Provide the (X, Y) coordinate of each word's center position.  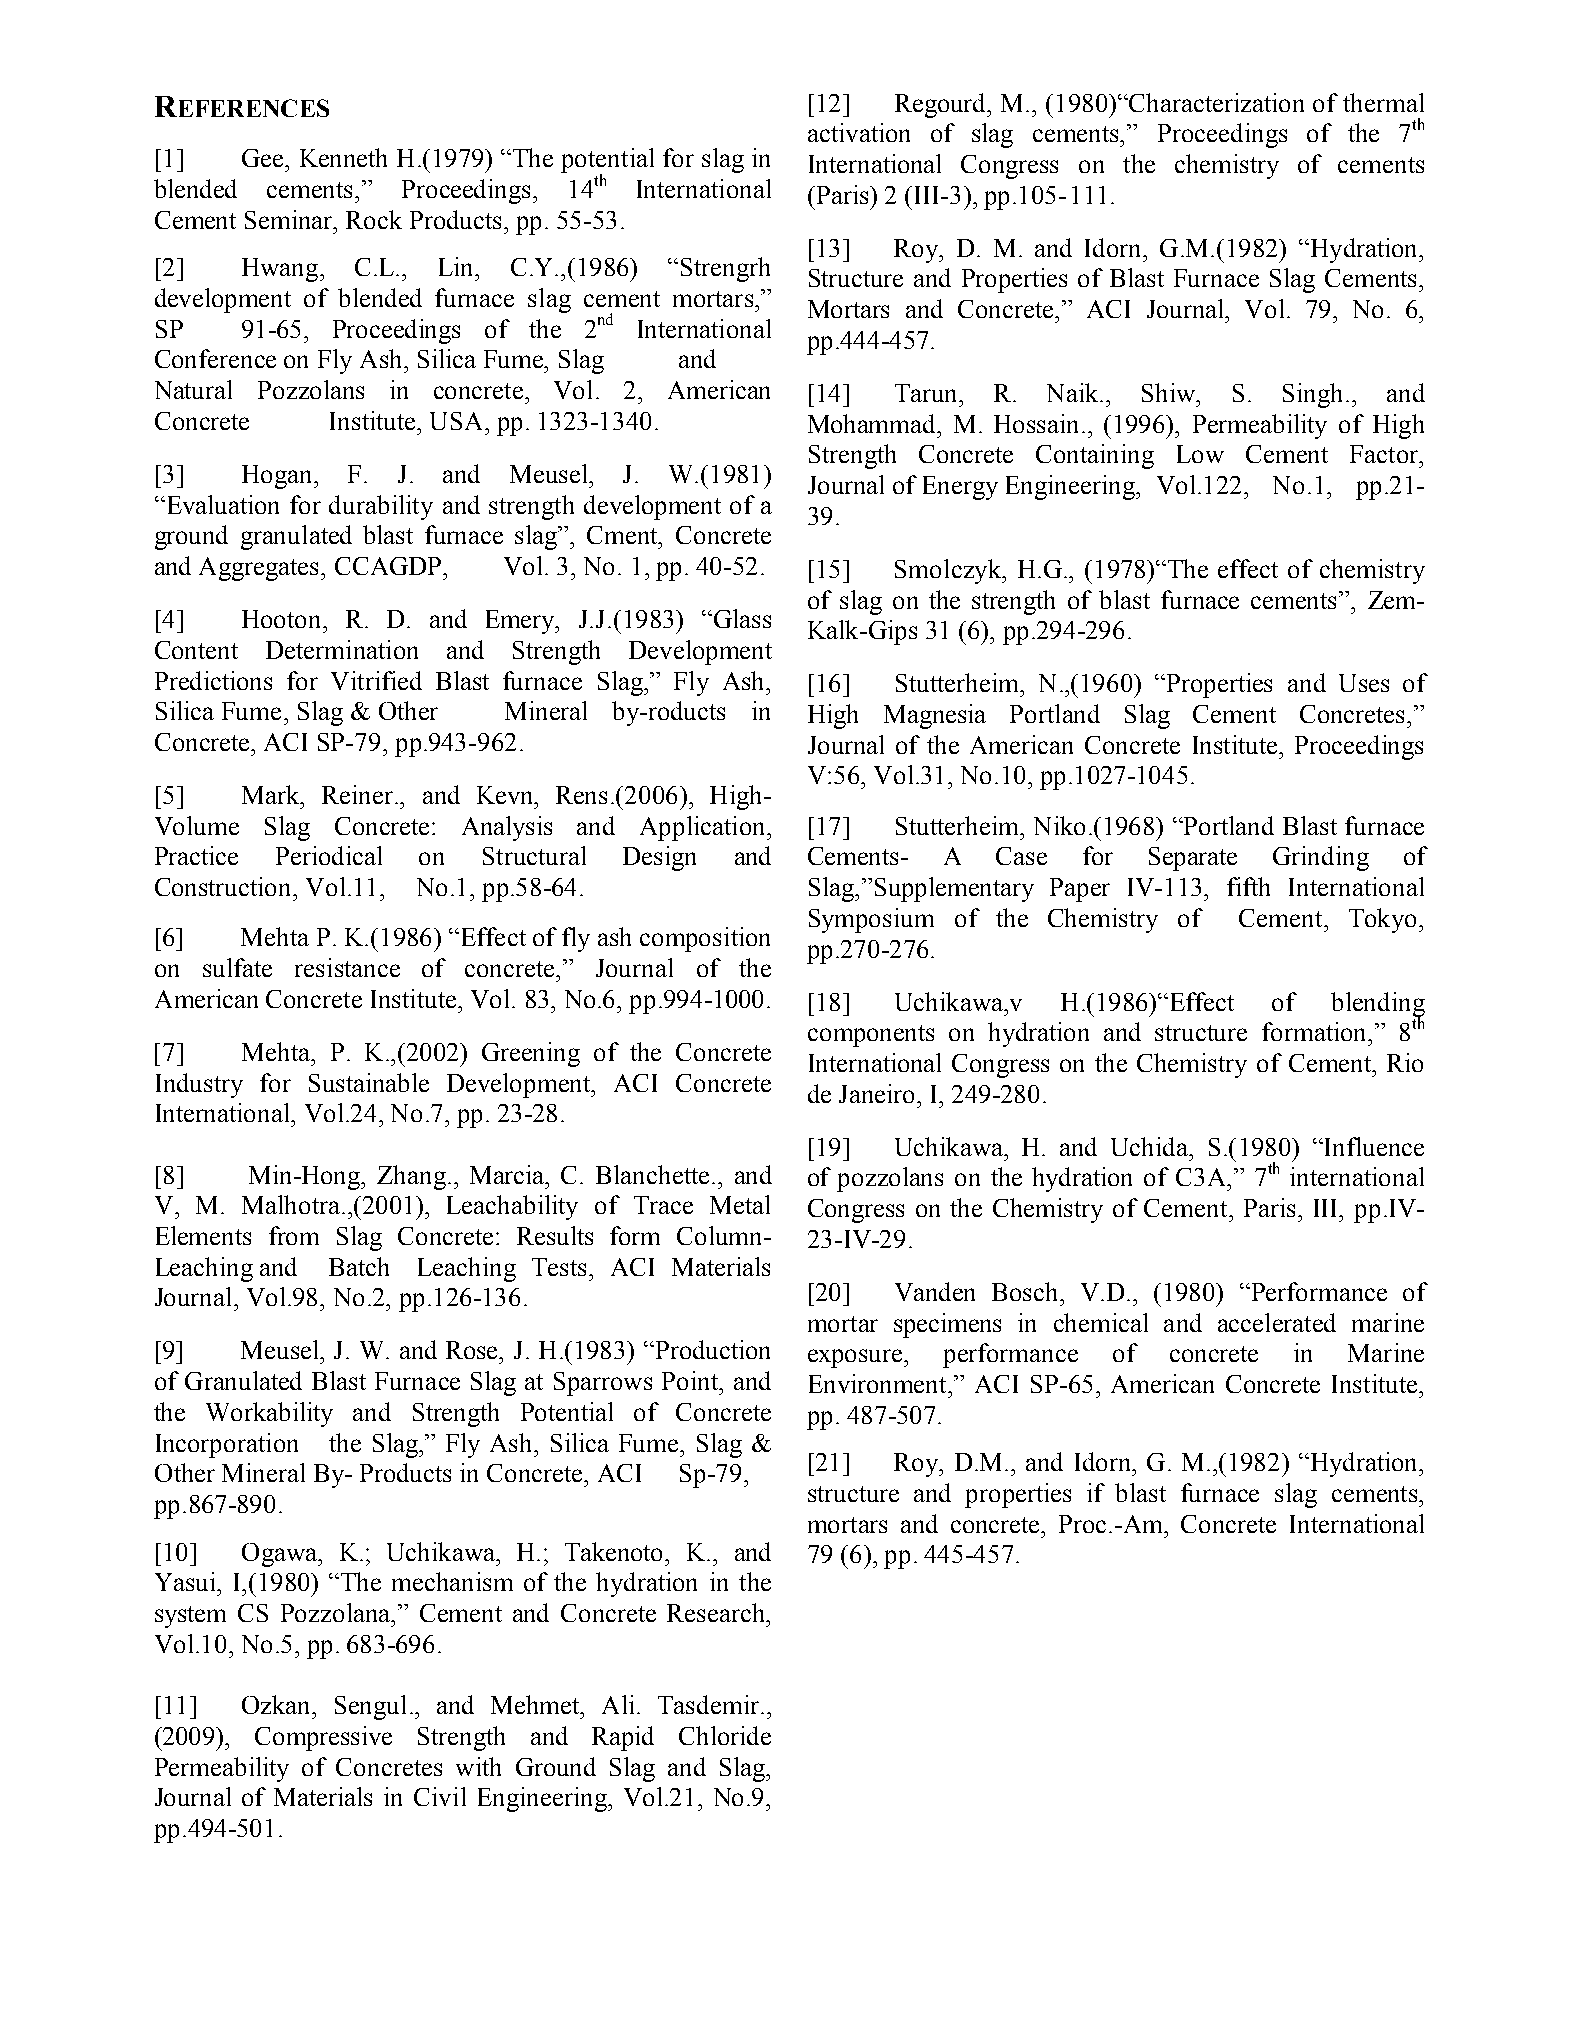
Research (717, 1612)
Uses (1364, 683)
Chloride (725, 1735)
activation (859, 132)
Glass (741, 618)
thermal (1383, 102)
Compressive (323, 1738)
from (294, 1235)
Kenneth (343, 157)
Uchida (1151, 1146)
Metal (740, 1204)
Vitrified (376, 680)
